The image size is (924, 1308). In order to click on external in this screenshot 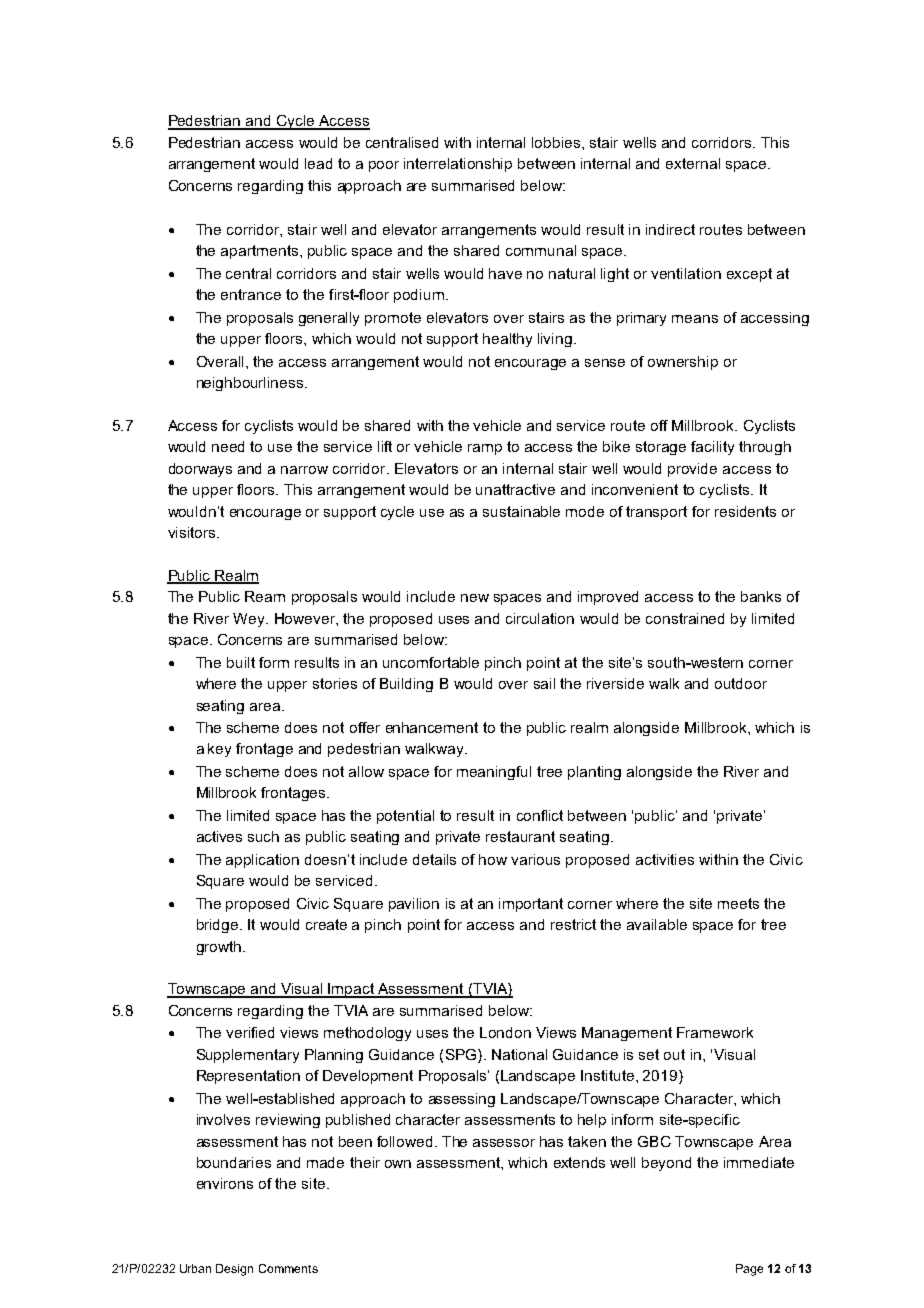, I will do `click(693, 163)`.
